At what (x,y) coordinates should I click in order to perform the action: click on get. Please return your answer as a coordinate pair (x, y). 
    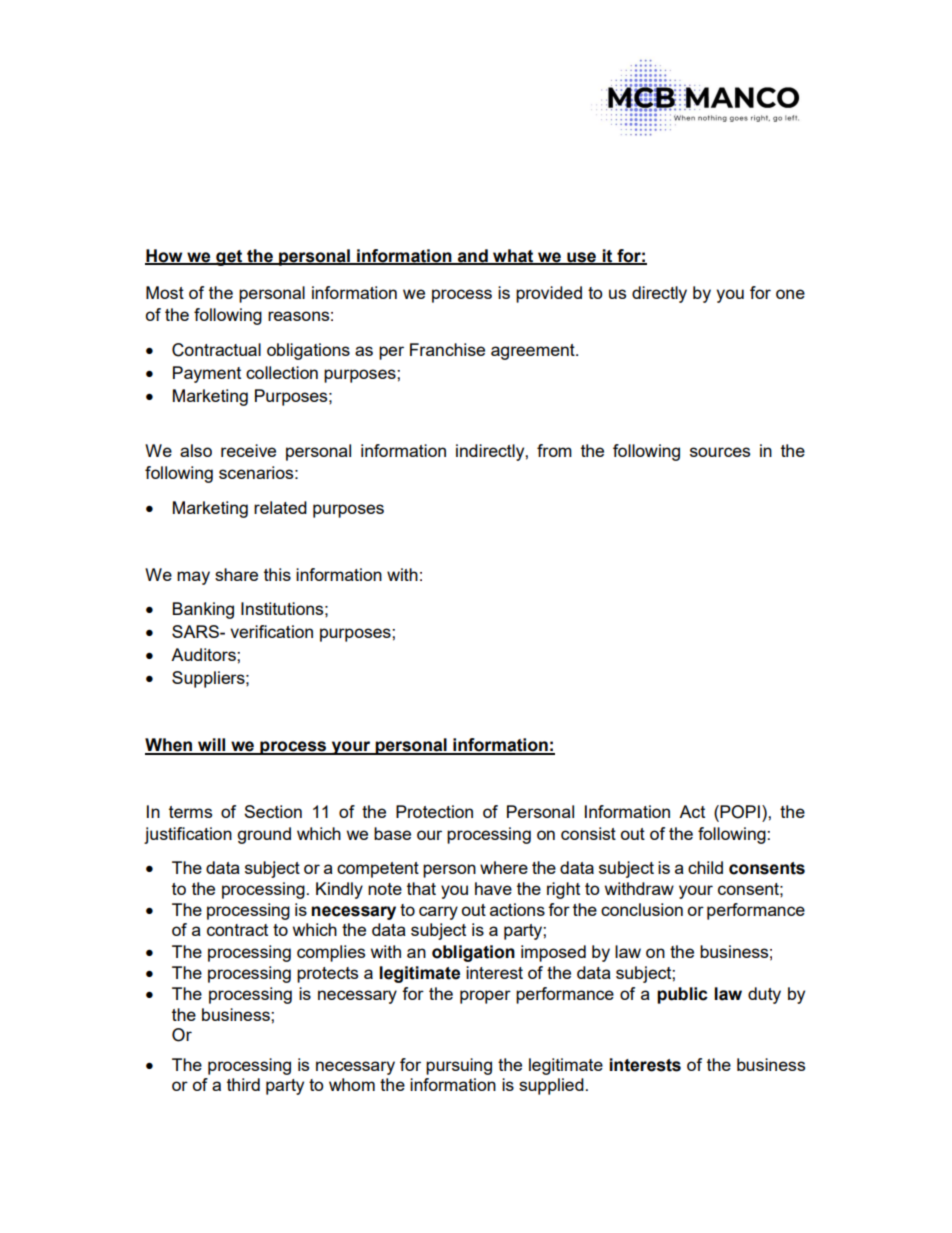
    Looking at the image, I should click on (229, 258).
